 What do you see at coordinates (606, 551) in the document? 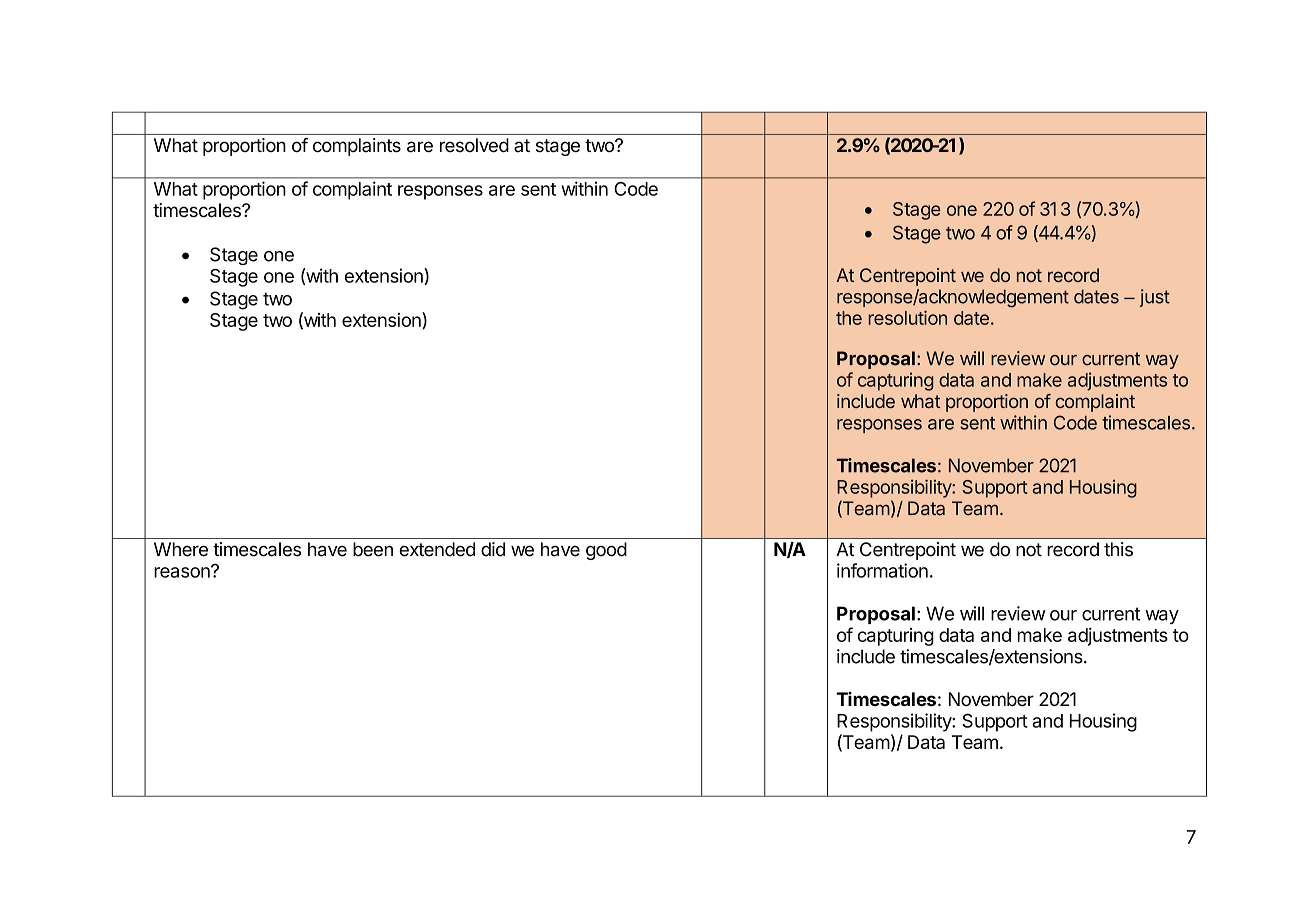
I see `good` at bounding box center [606, 551].
